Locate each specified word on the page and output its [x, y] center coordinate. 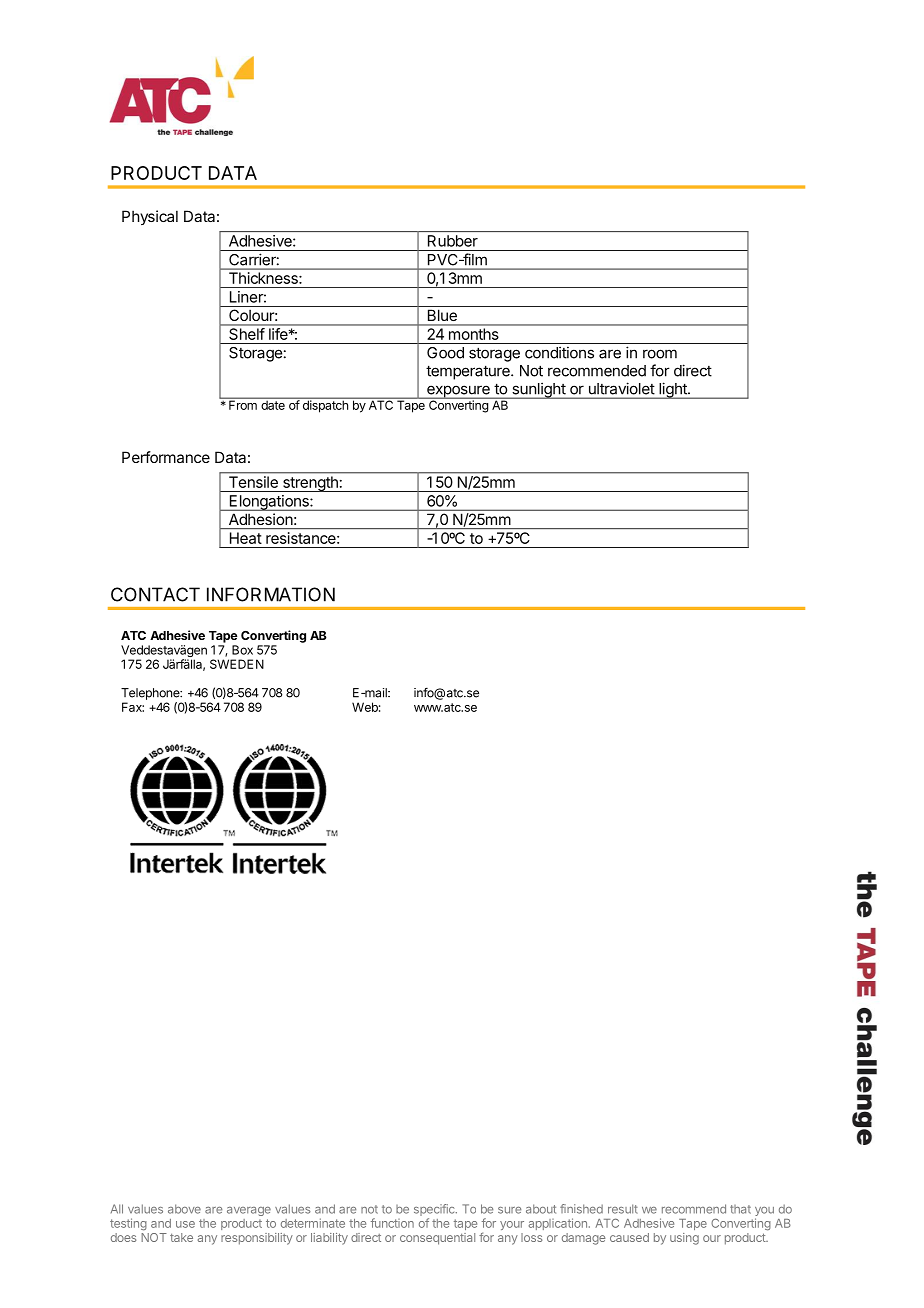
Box [242, 650]
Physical [150, 217]
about [541, 1209]
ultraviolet [621, 389]
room [660, 354]
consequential [437, 1239]
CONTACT [155, 594]
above [184, 1209]
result [623, 1209]
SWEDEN [237, 664]
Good [445, 353]
